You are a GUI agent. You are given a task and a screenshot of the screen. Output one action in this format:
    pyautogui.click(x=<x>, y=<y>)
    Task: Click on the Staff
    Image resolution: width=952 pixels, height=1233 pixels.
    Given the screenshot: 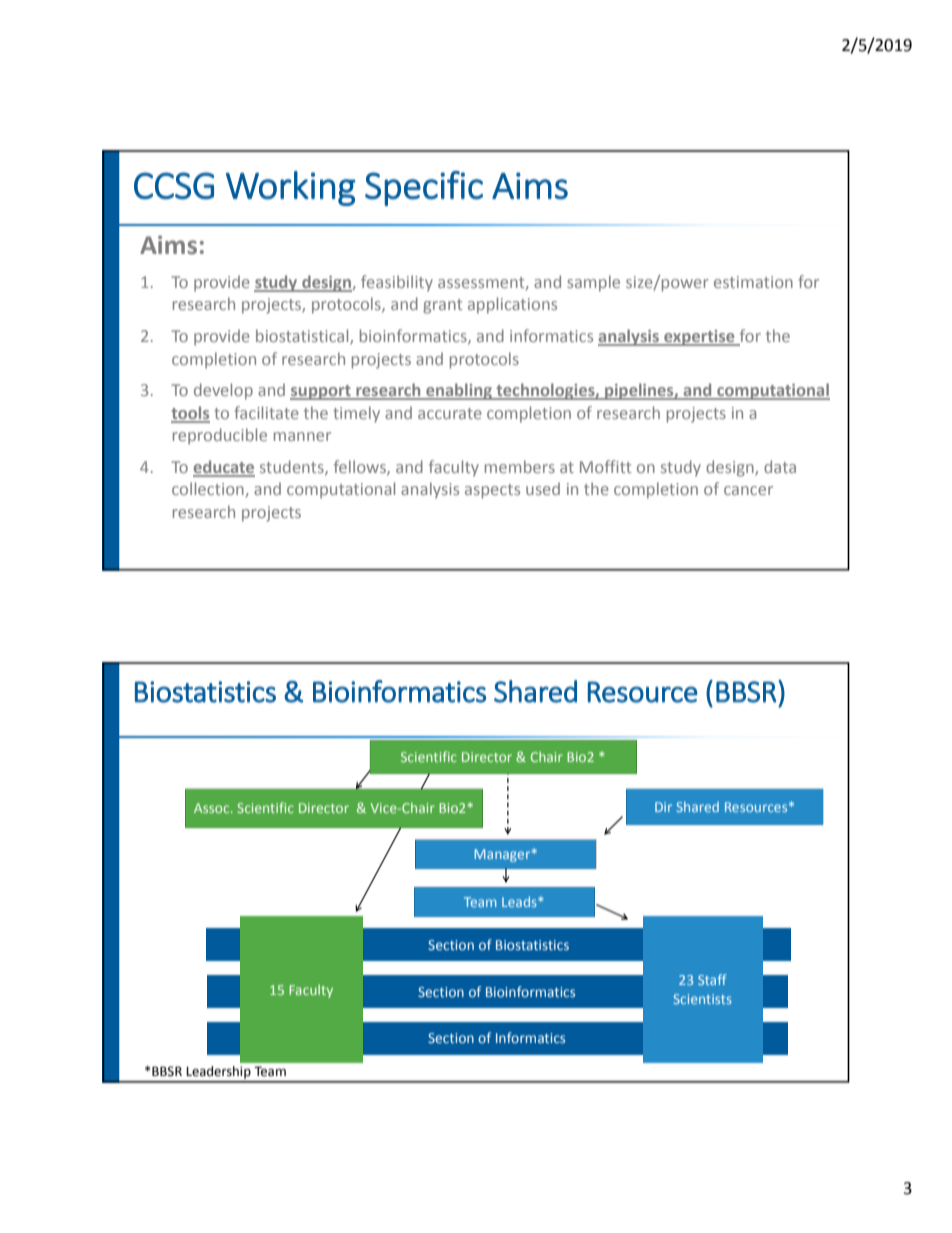 What is the action you would take?
    pyautogui.click(x=712, y=979)
